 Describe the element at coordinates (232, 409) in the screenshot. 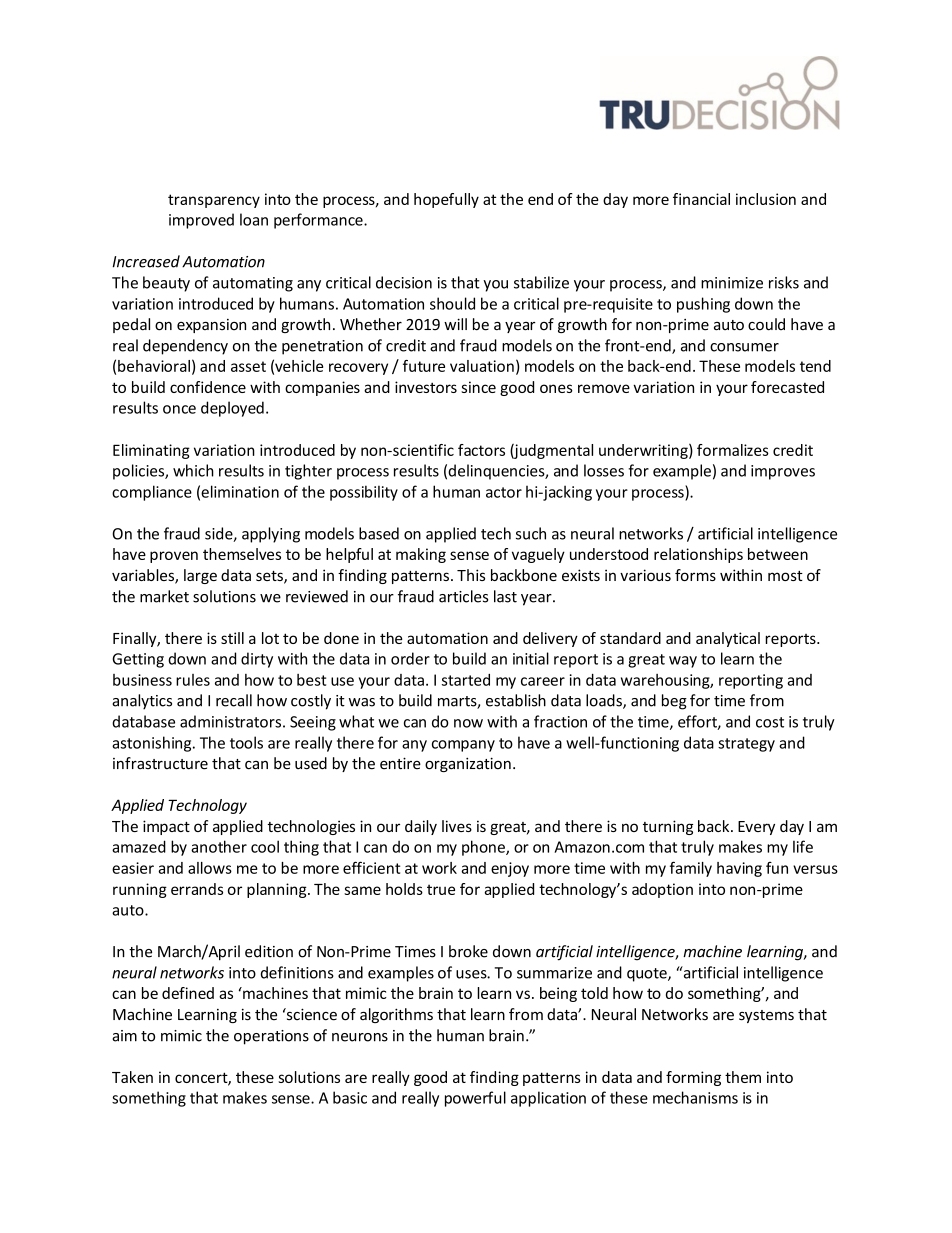

I see `deployed` at that location.
